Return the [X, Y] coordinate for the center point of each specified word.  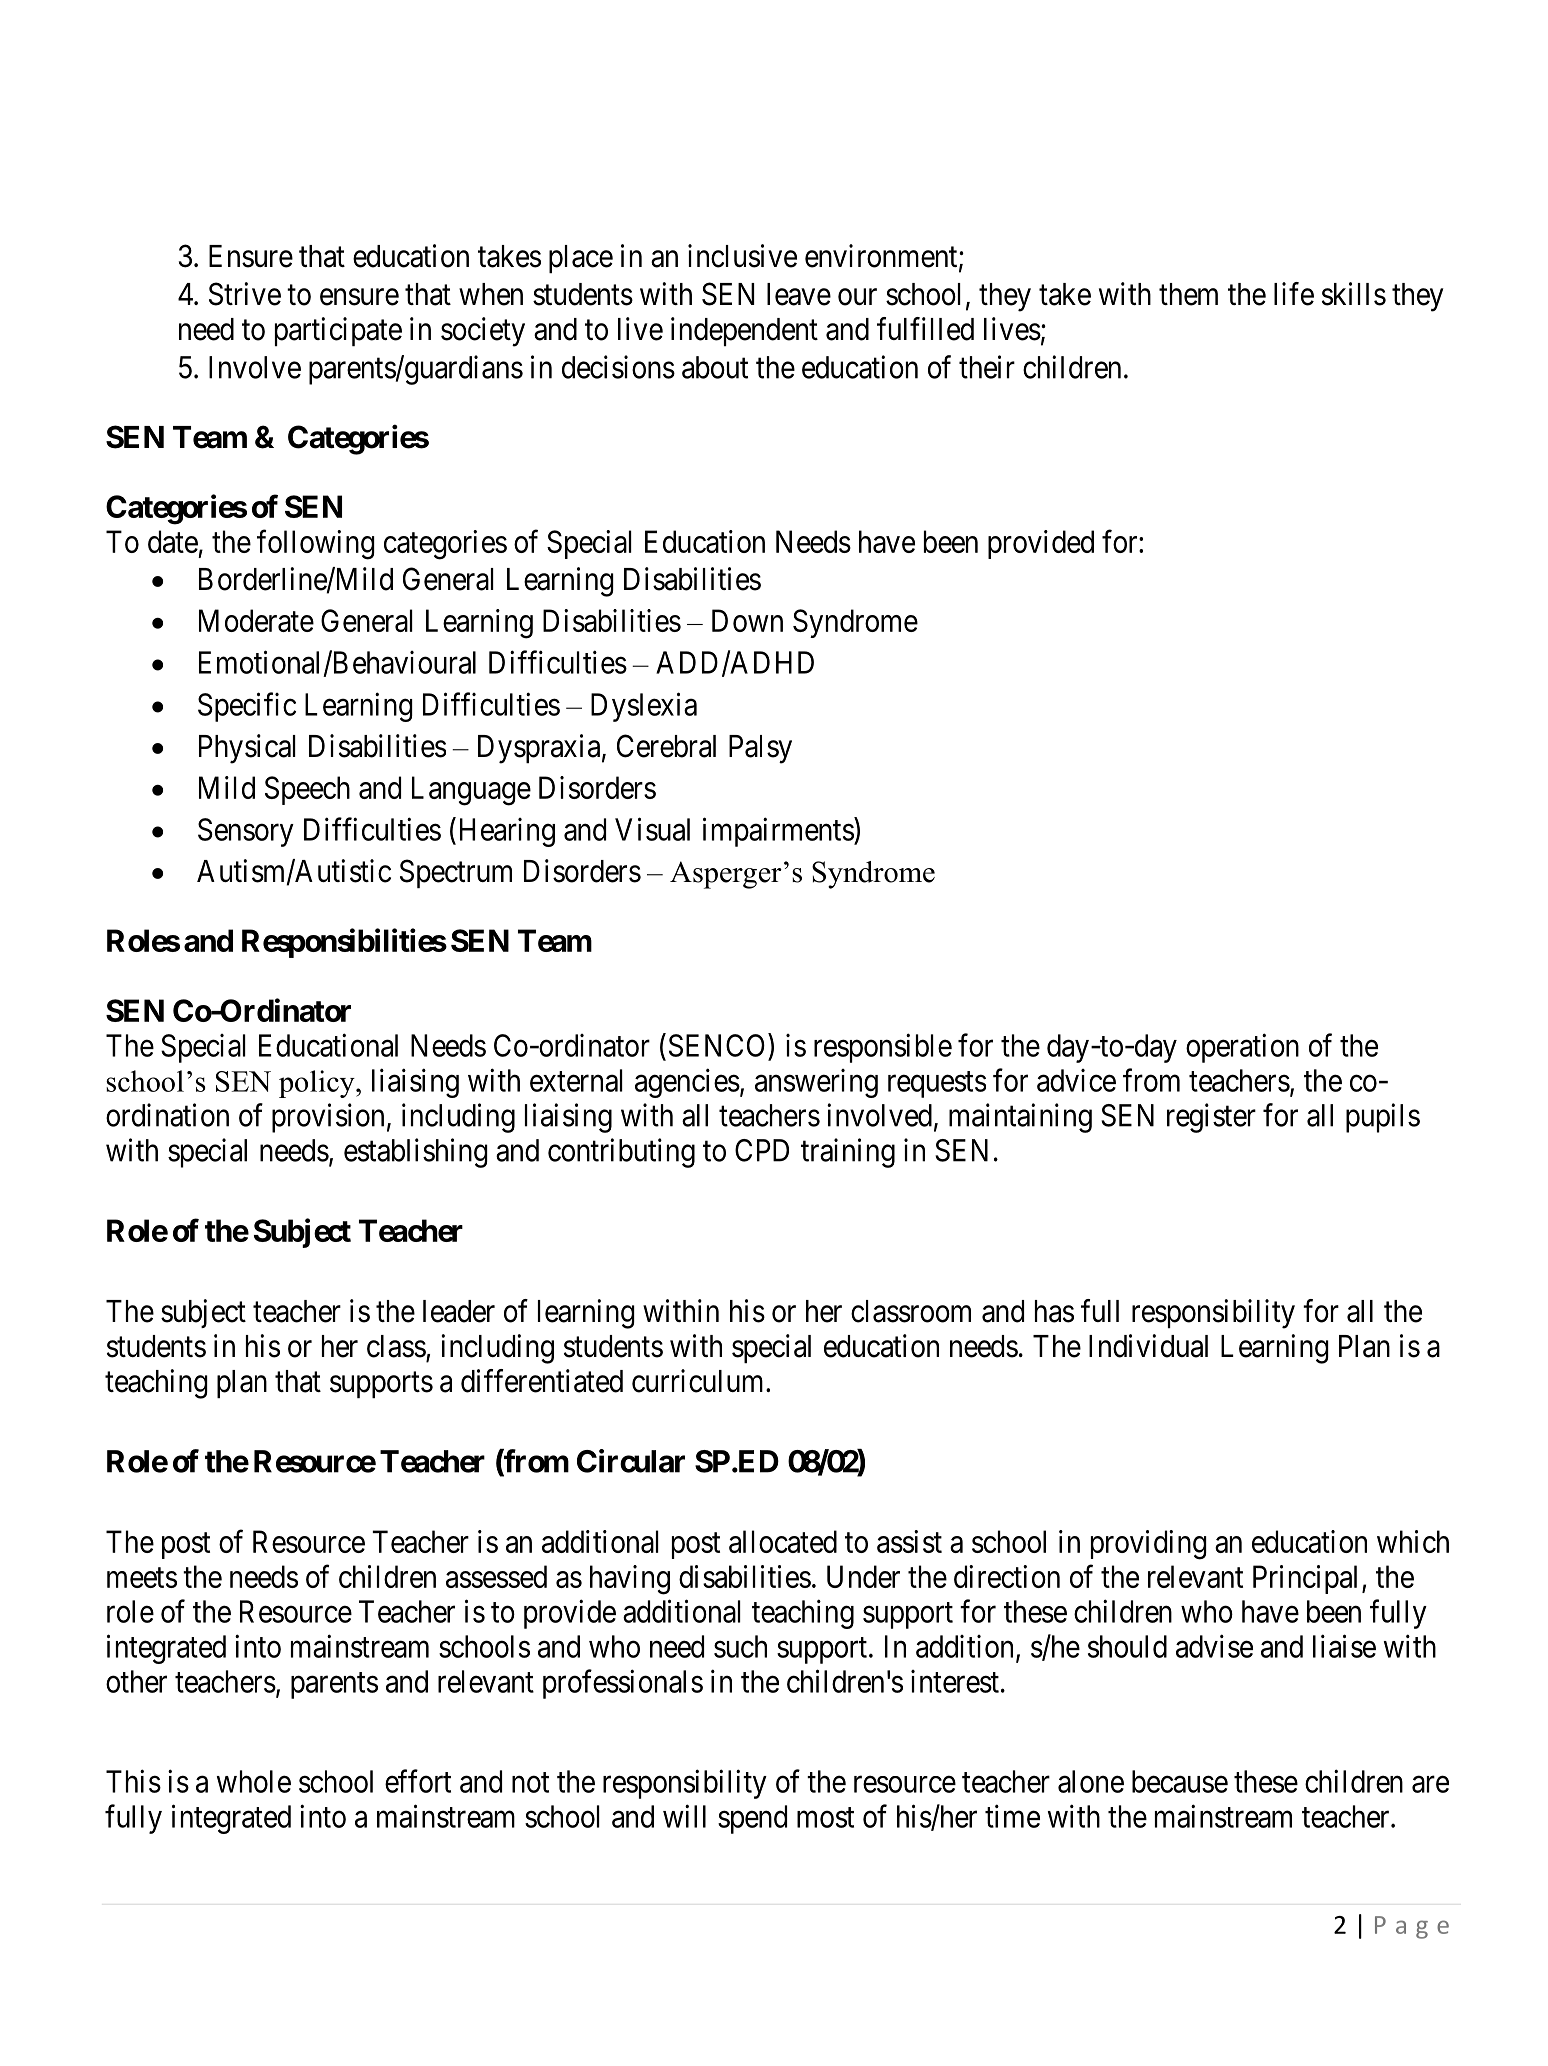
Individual [1148, 1346]
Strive [245, 294]
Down [747, 620]
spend [752, 1819]
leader [459, 1311]
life [1294, 294]
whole [254, 1781]
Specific [247, 707]
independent [744, 331]
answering [816, 1083]
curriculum [699, 1381]
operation [1242, 1048]
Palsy [760, 749]
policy [318, 1084]
